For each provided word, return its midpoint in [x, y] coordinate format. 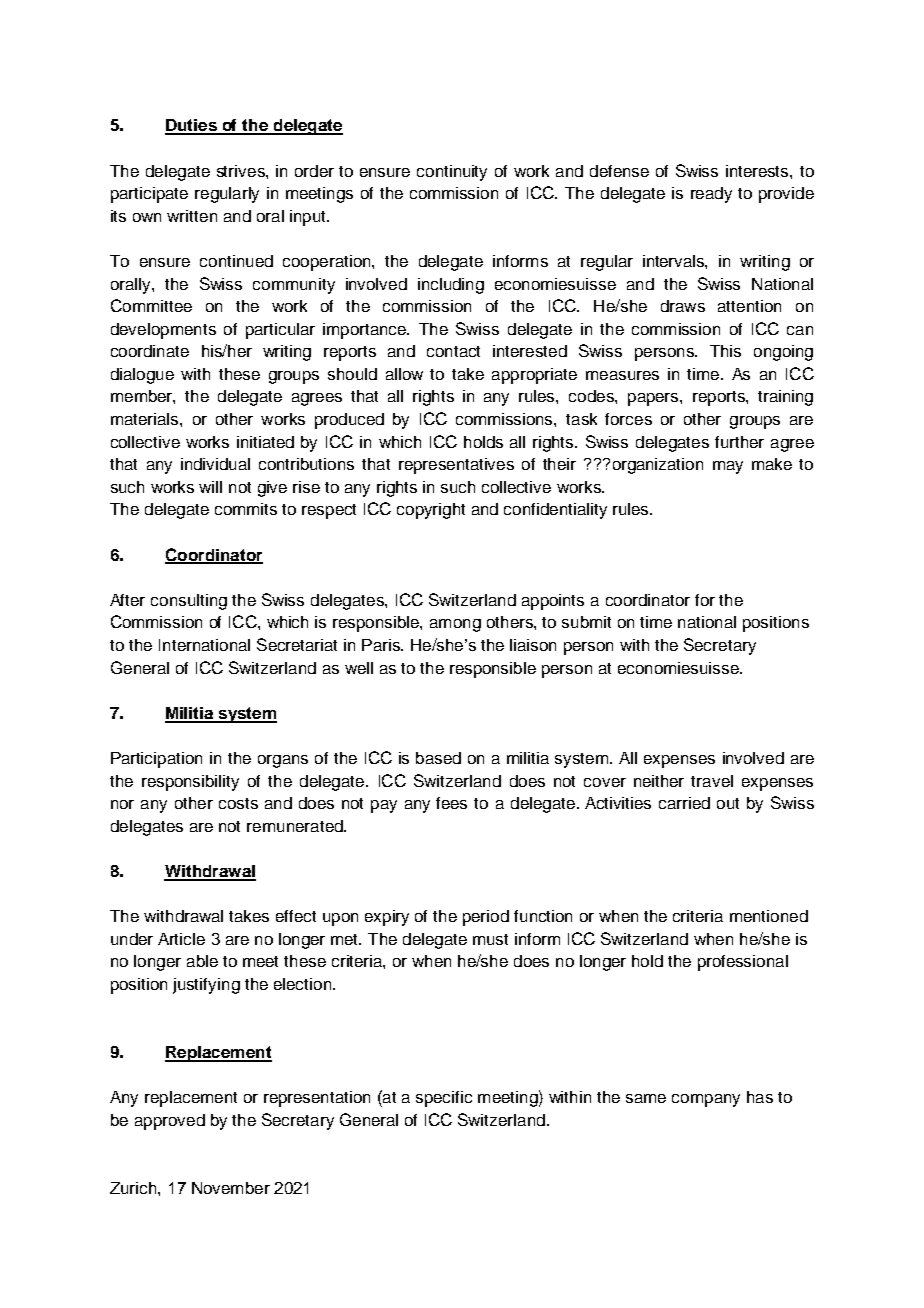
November [231, 1188]
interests [758, 171]
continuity [452, 173]
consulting [189, 602]
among [455, 625]
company [706, 1100]
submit [586, 622]
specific [444, 1099]
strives [242, 171]
